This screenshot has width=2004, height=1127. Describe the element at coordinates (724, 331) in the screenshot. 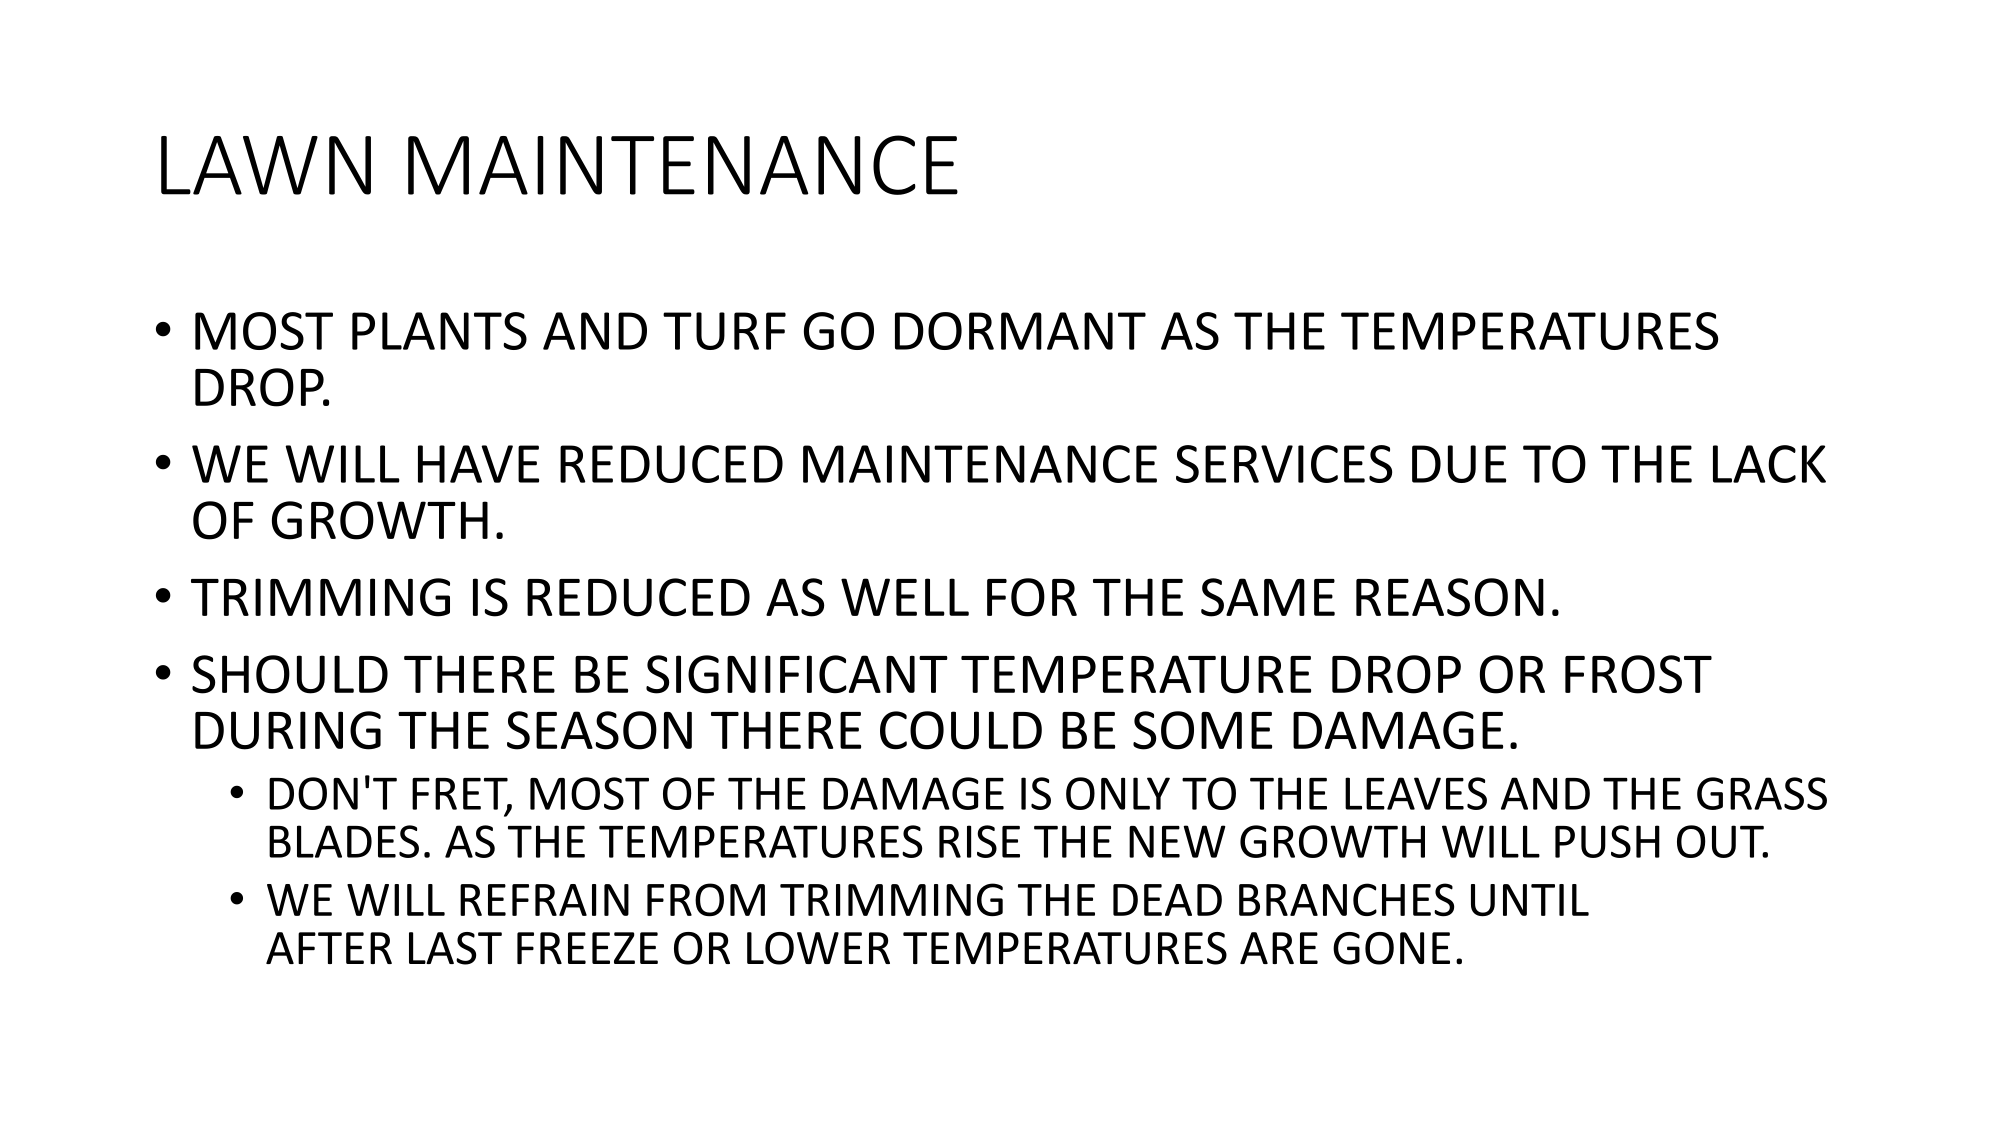

I see `TURF` at that location.
